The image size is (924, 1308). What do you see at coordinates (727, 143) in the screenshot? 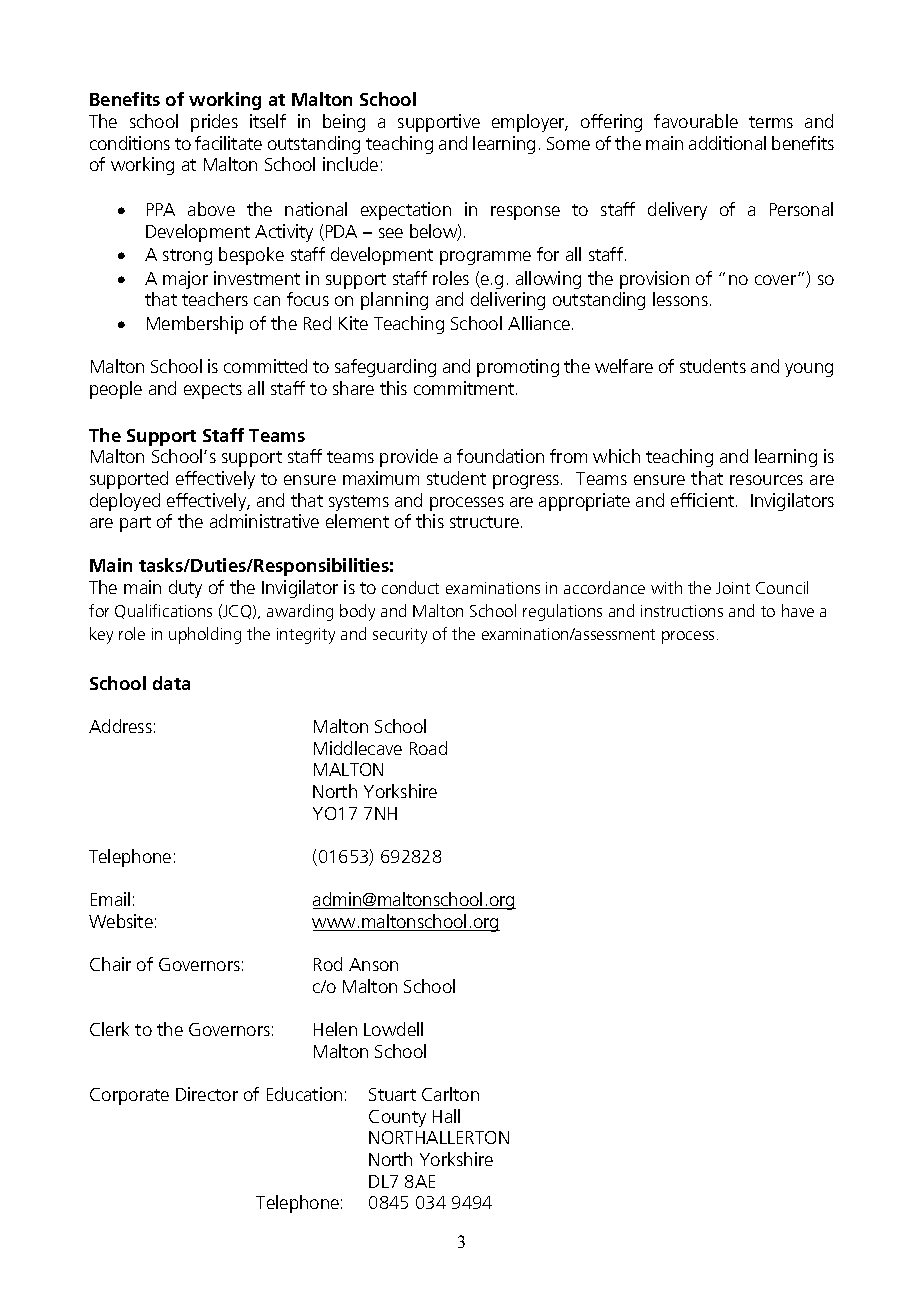
I see `additional` at bounding box center [727, 143].
